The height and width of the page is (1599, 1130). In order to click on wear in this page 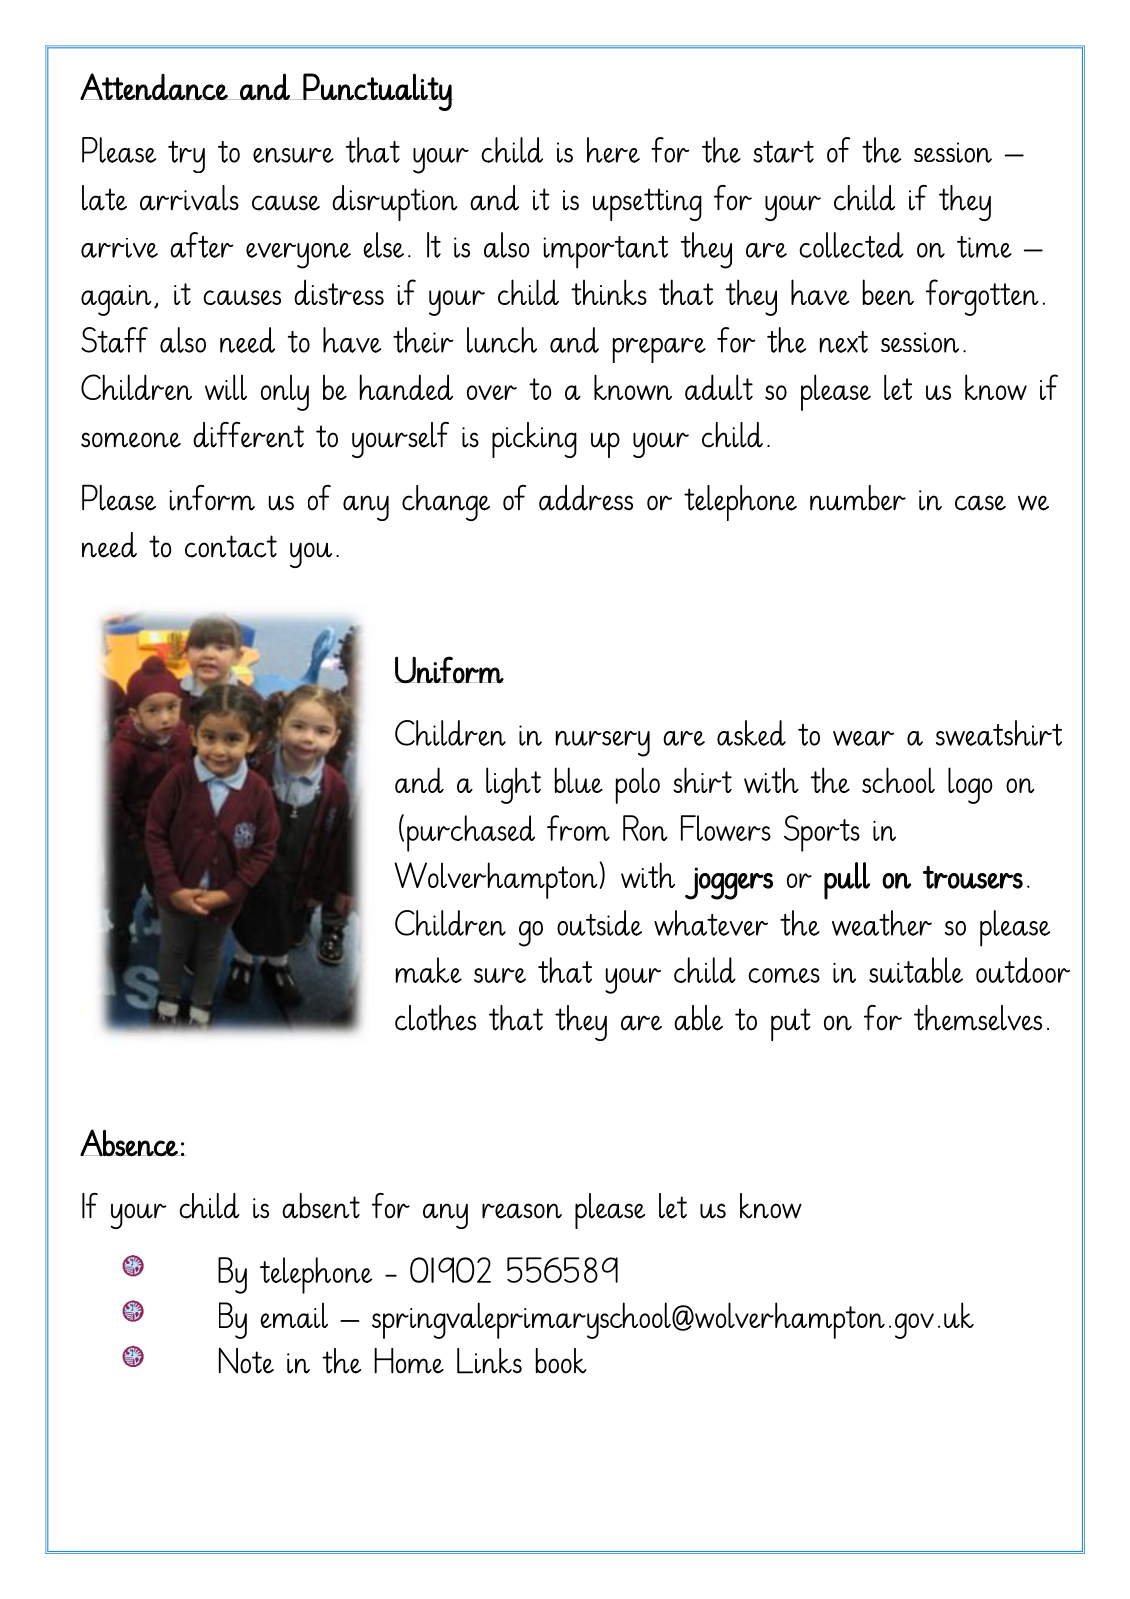, I will do `click(863, 738)`.
